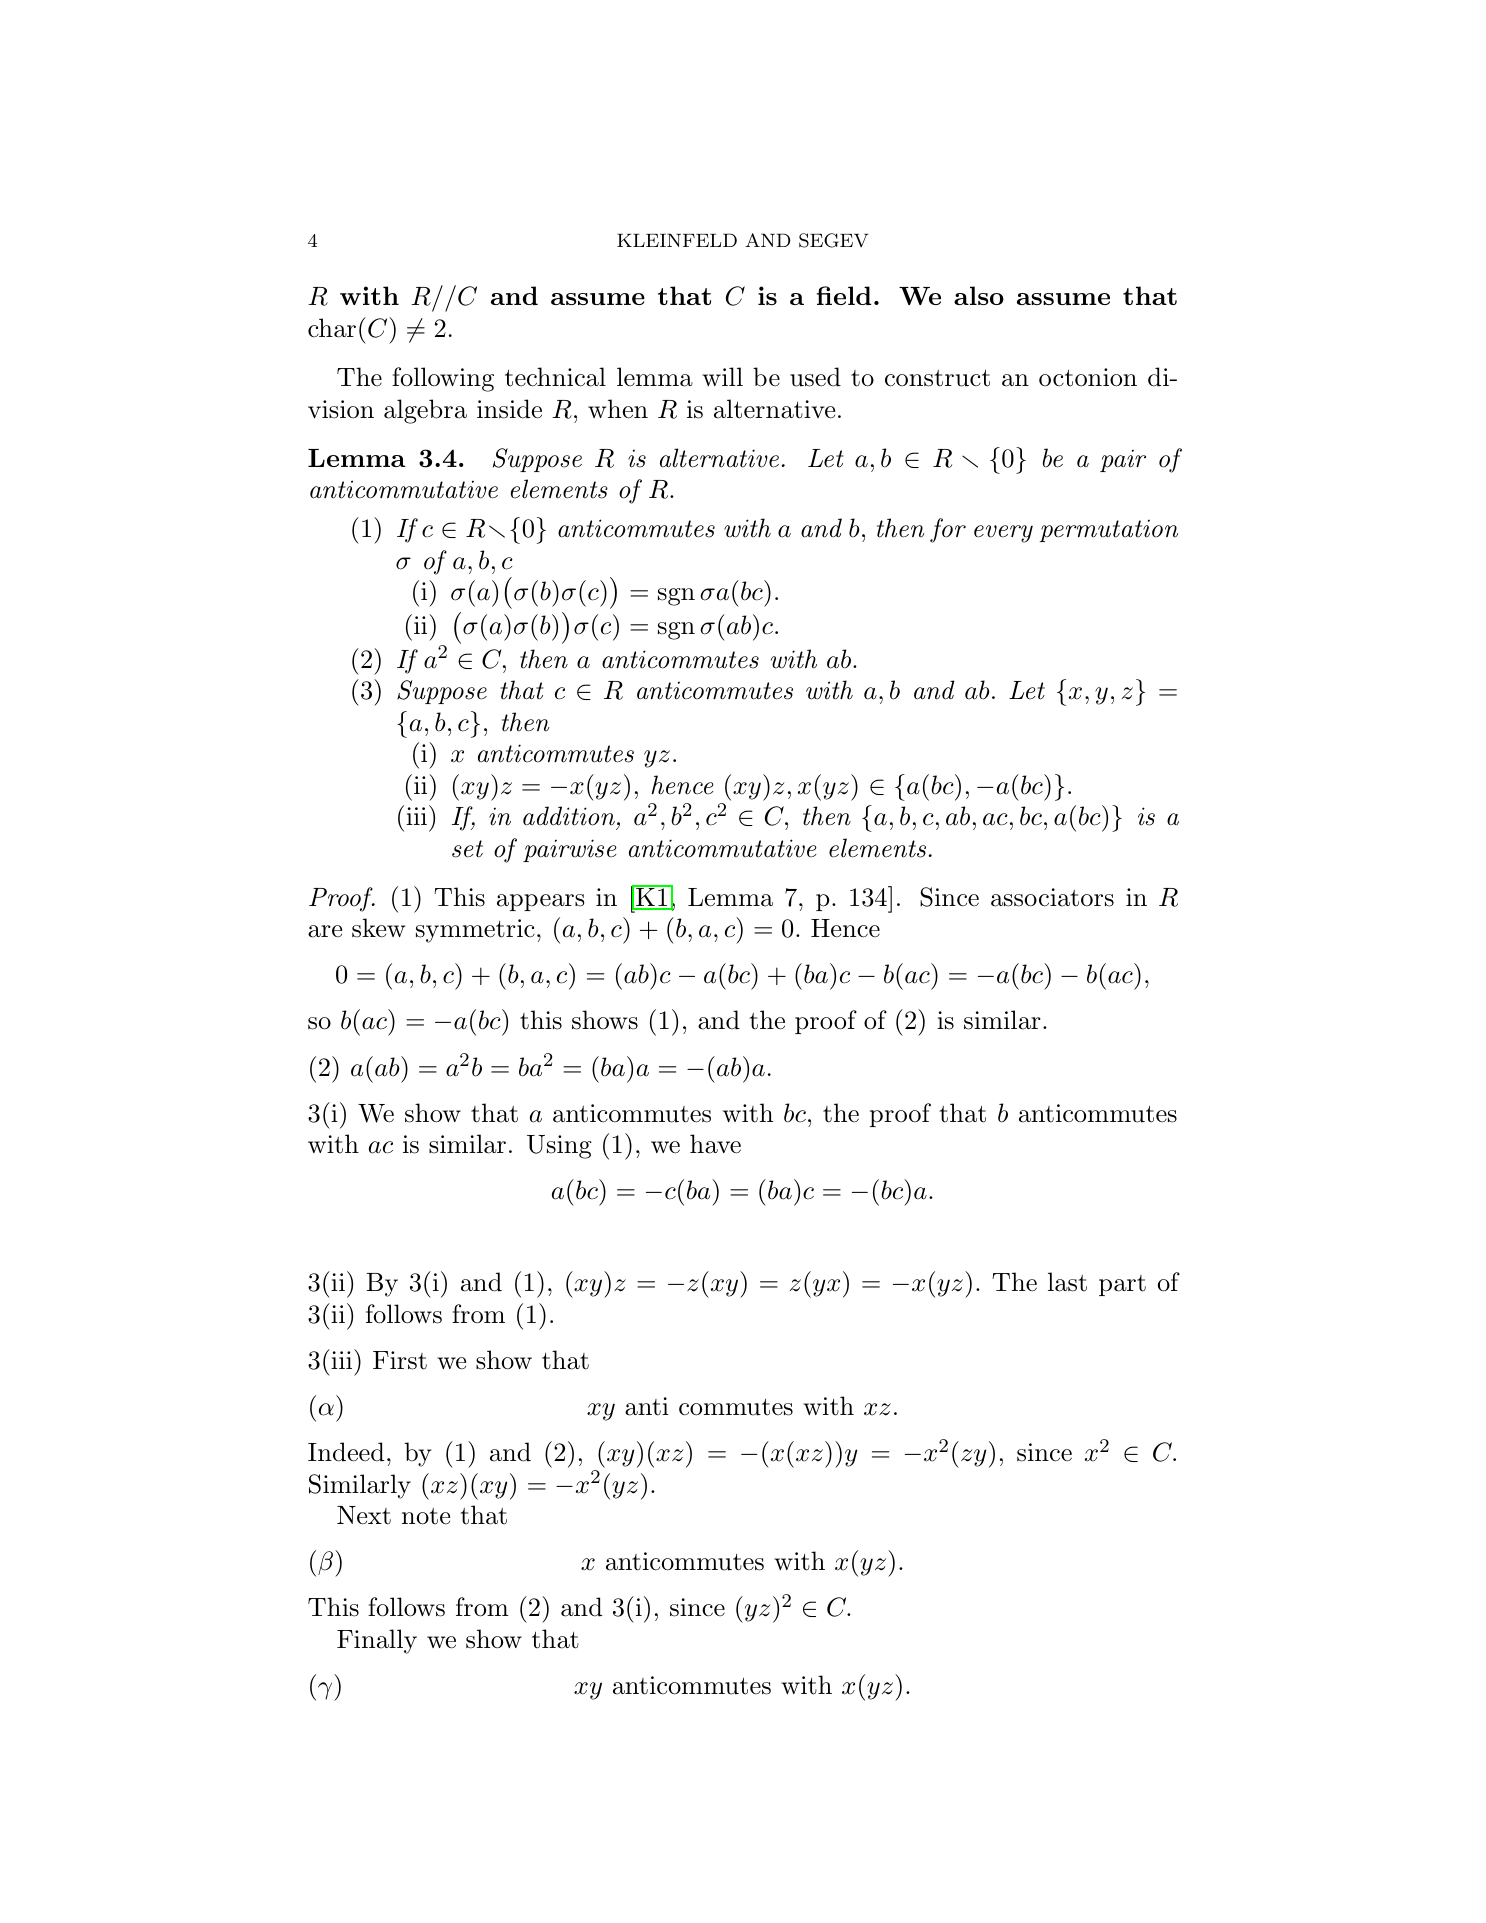 This screenshot has width=1486, height=1923. What do you see at coordinates (400, 1360) in the screenshot?
I see `First` at bounding box center [400, 1360].
